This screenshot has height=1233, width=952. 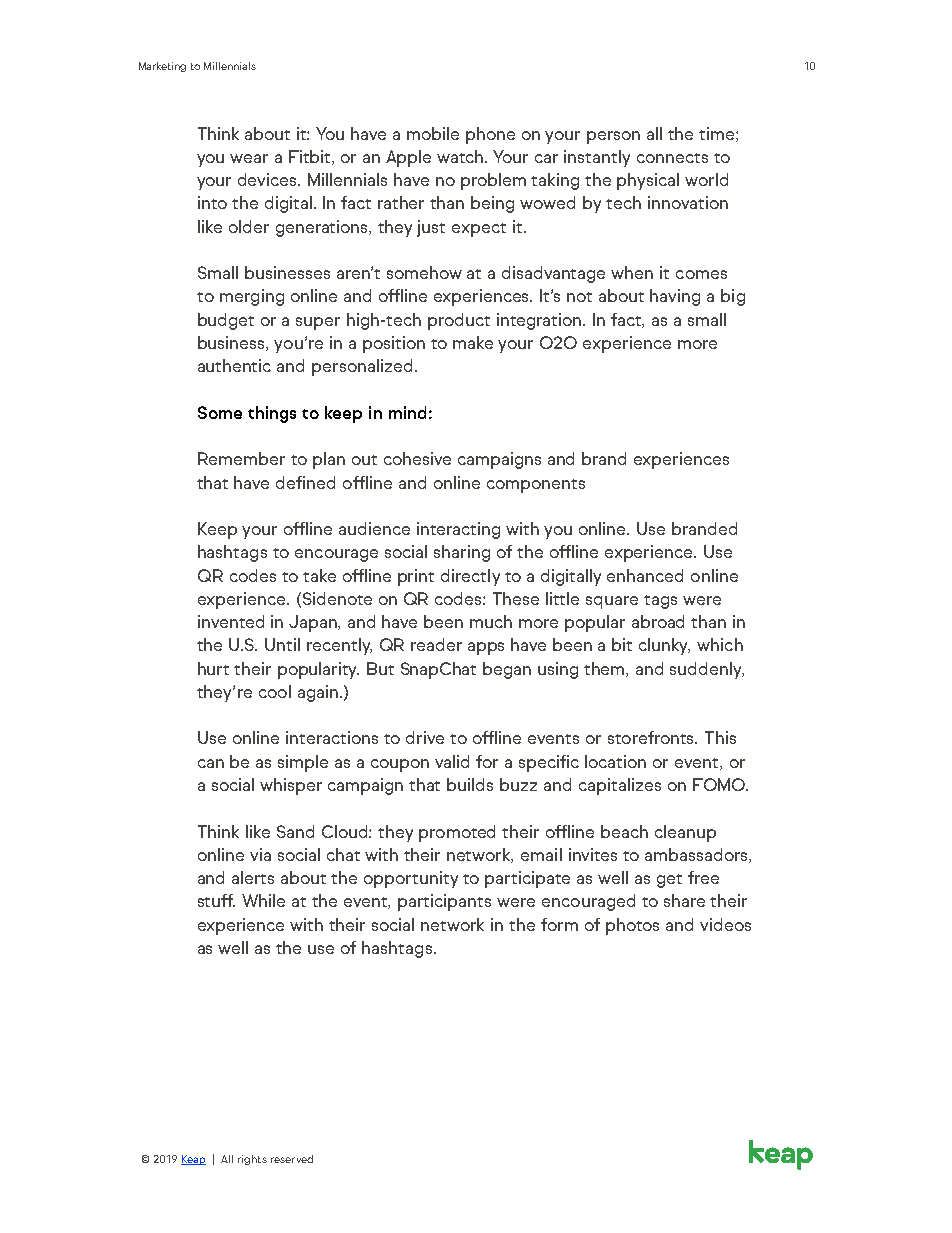 I want to click on capitalizes, so click(x=620, y=786).
